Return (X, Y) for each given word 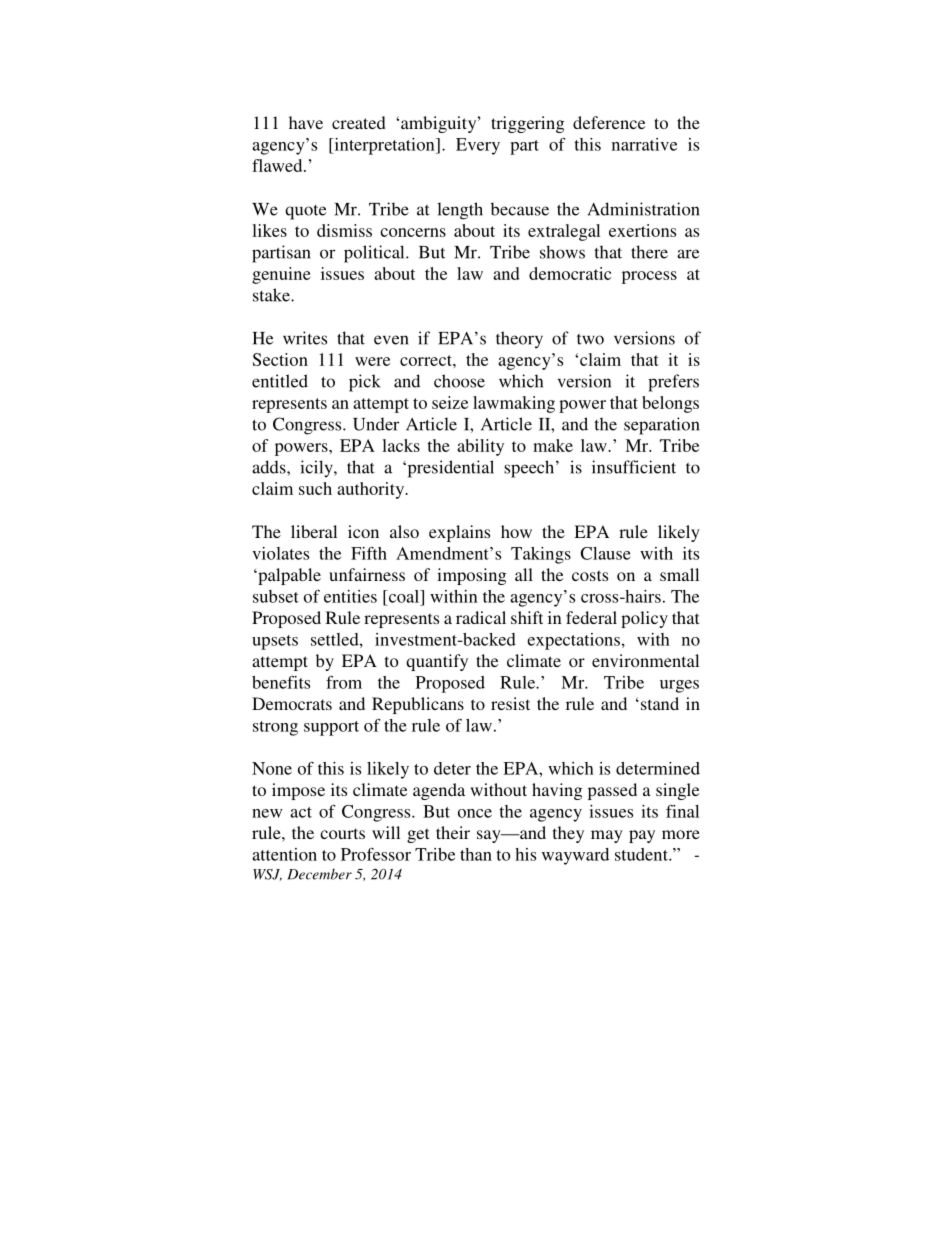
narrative (644, 144)
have (306, 122)
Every (478, 146)
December (319, 874)
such (315, 488)
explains (459, 533)
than (476, 854)
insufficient (634, 467)
